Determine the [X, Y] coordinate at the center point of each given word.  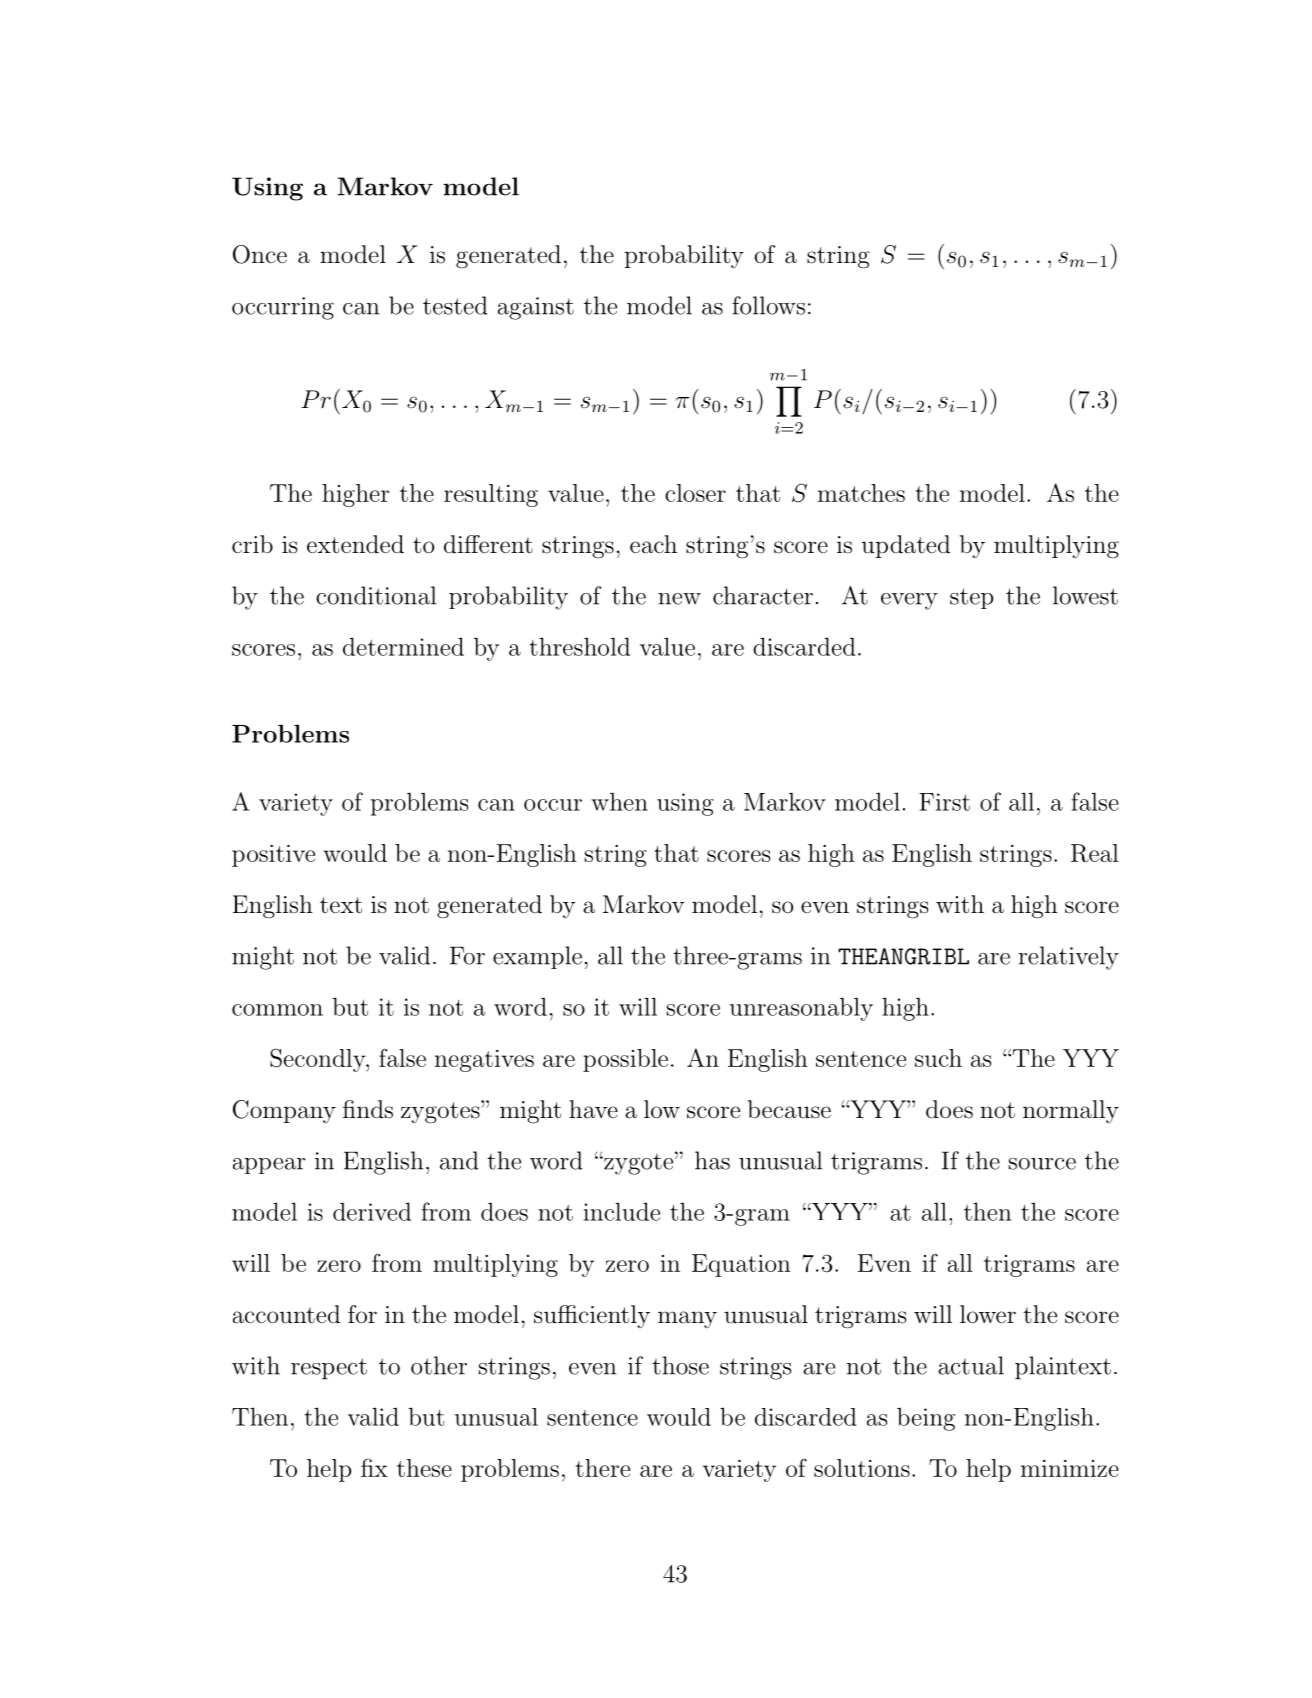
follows [768, 305]
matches [861, 493]
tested [455, 305]
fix [374, 1467]
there [602, 1468]
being [926, 1419]
